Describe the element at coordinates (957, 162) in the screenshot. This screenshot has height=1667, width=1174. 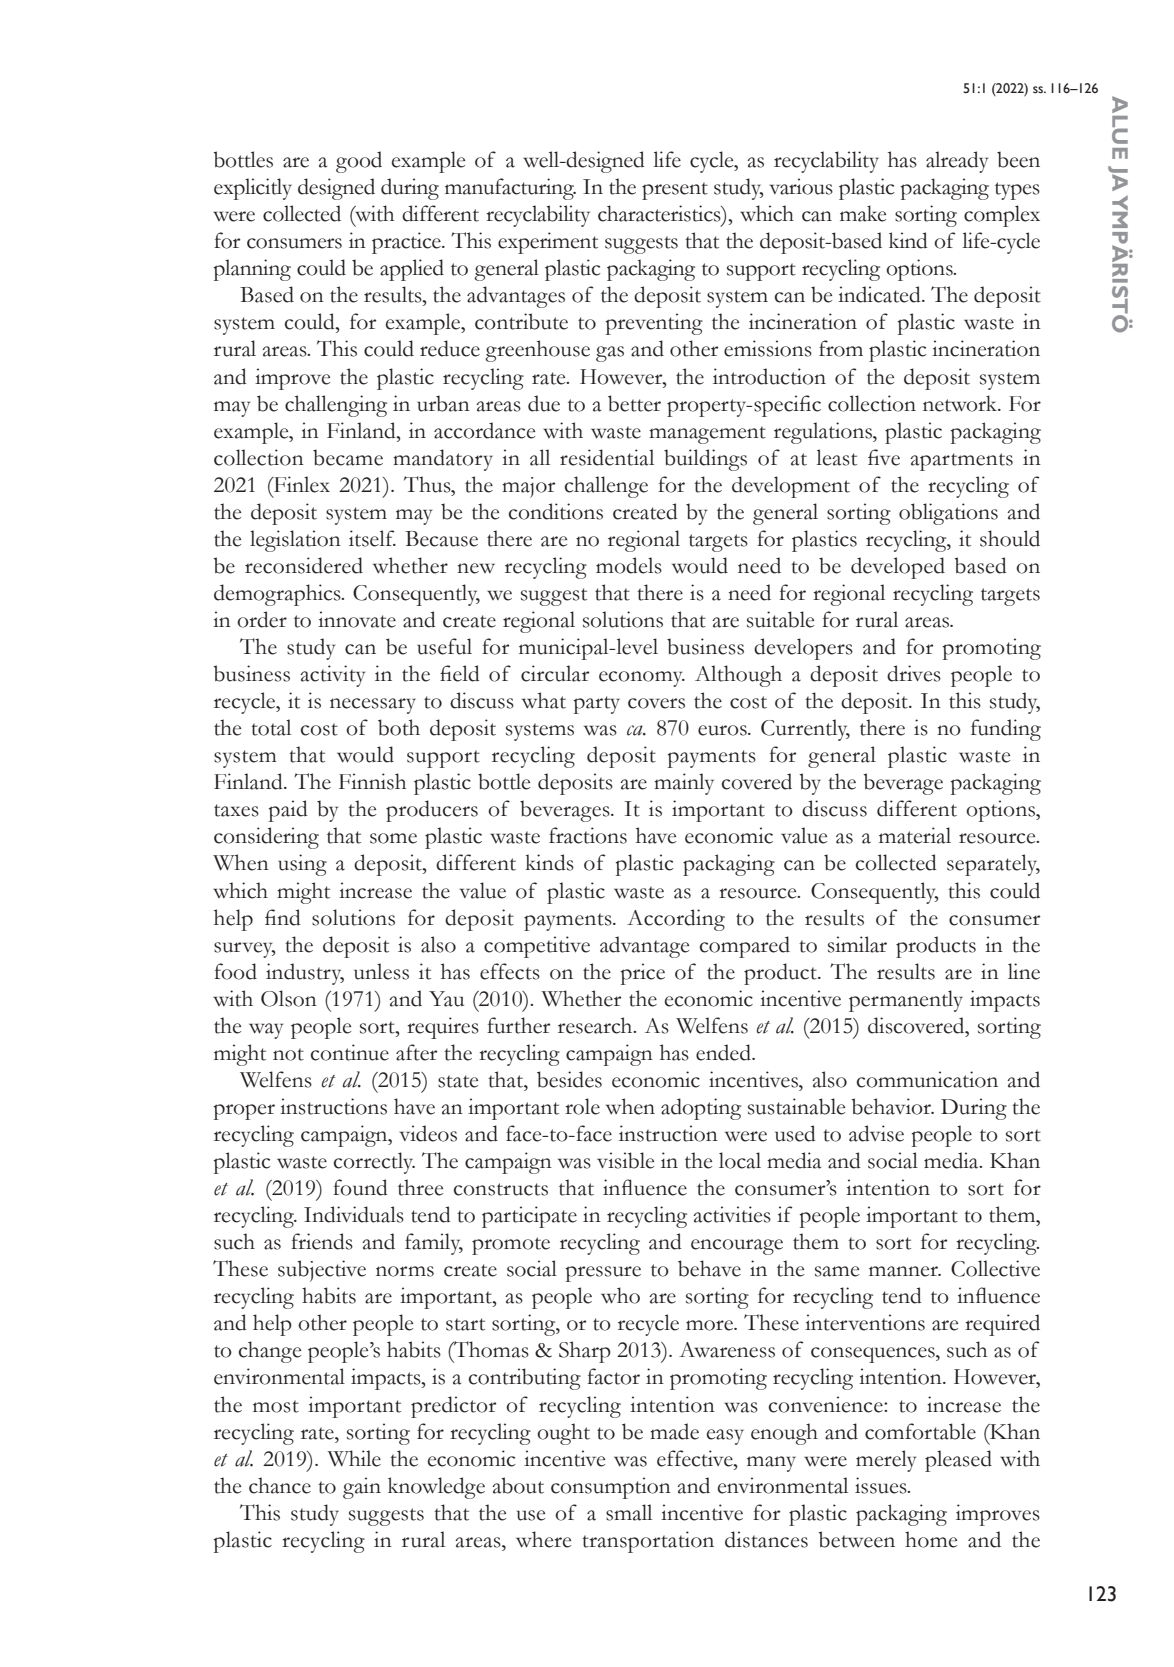
I see `already` at that location.
